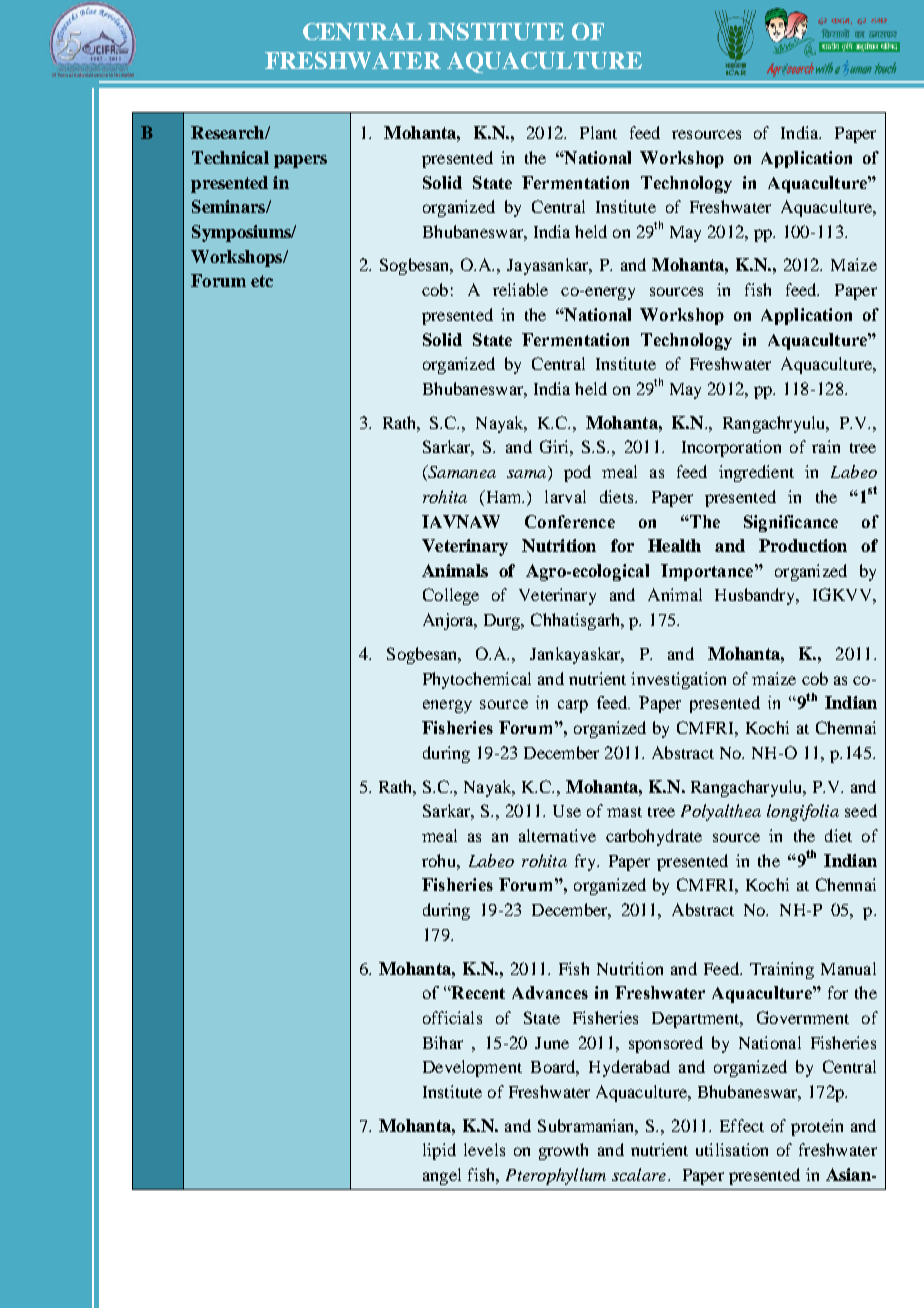 The width and height of the screenshot is (924, 1308). What do you see at coordinates (598, 132) in the screenshot?
I see `Plant` at bounding box center [598, 132].
